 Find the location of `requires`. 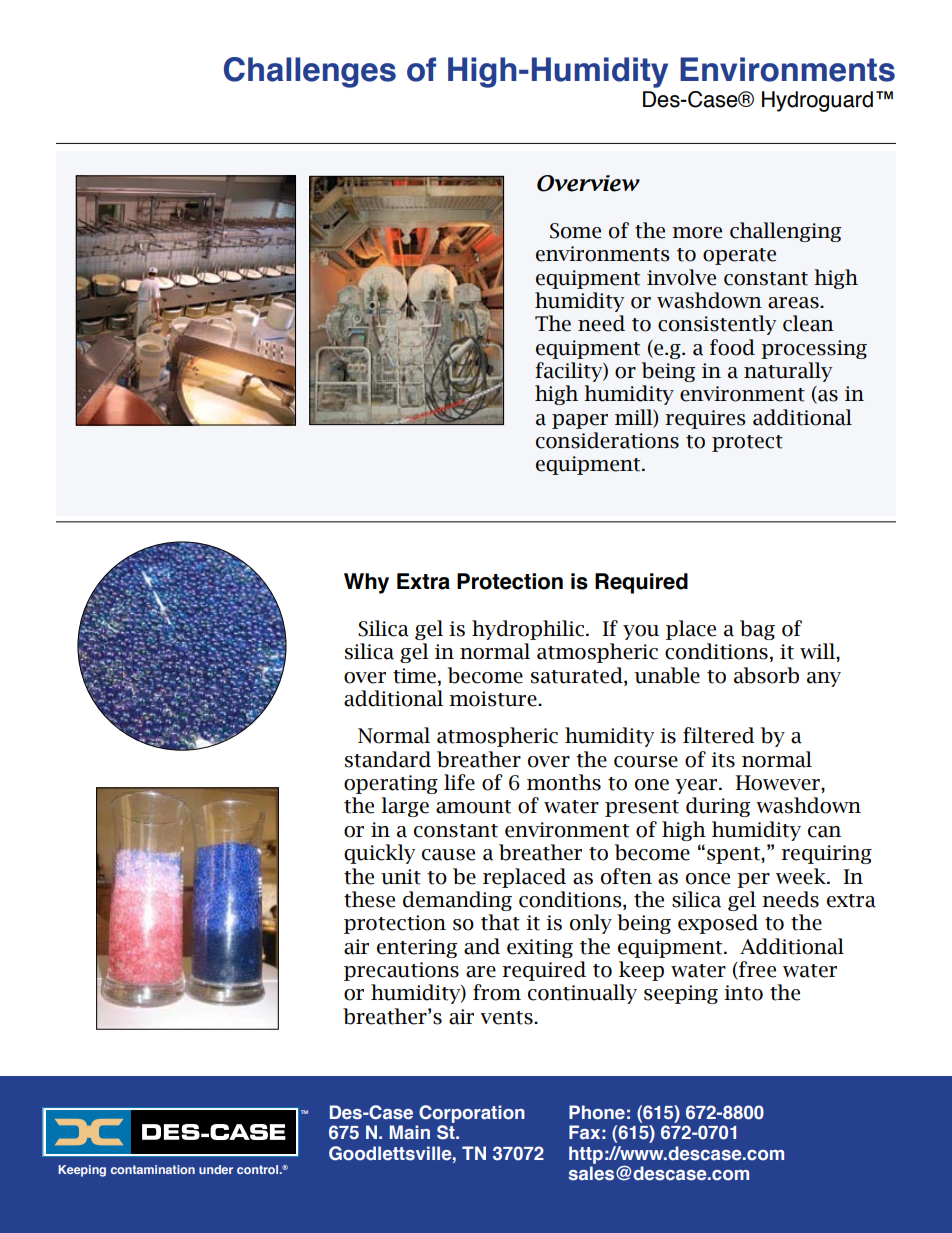

requires is located at coordinates (705, 419).
